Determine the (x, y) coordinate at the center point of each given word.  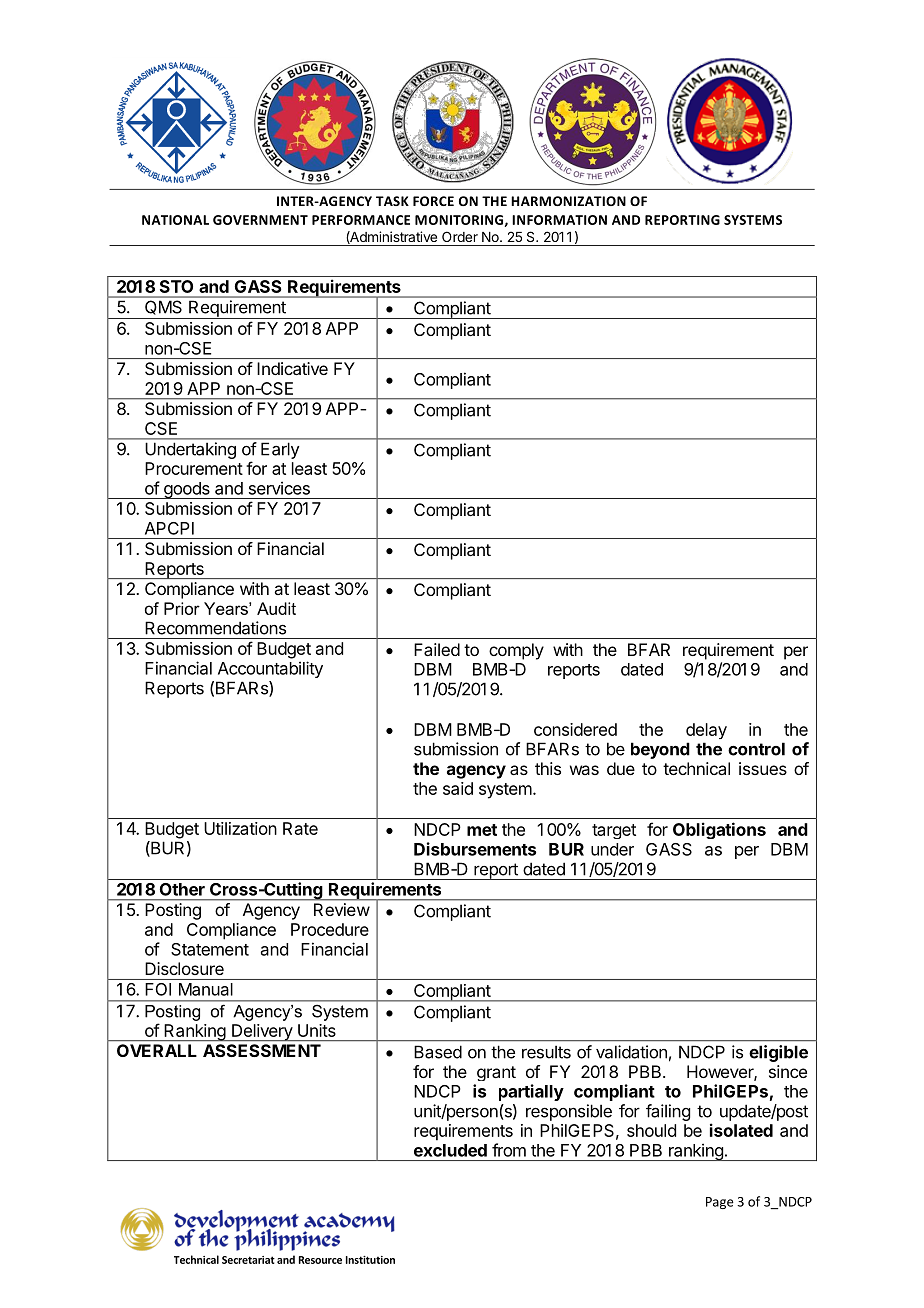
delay (706, 731)
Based (438, 1052)
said (458, 788)
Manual (206, 989)
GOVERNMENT (260, 220)
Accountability (270, 669)
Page (720, 1203)
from (509, 1150)
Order (460, 236)
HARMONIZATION (568, 201)
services (279, 488)
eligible (778, 1053)
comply (516, 651)
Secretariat (248, 1260)
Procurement (194, 468)
